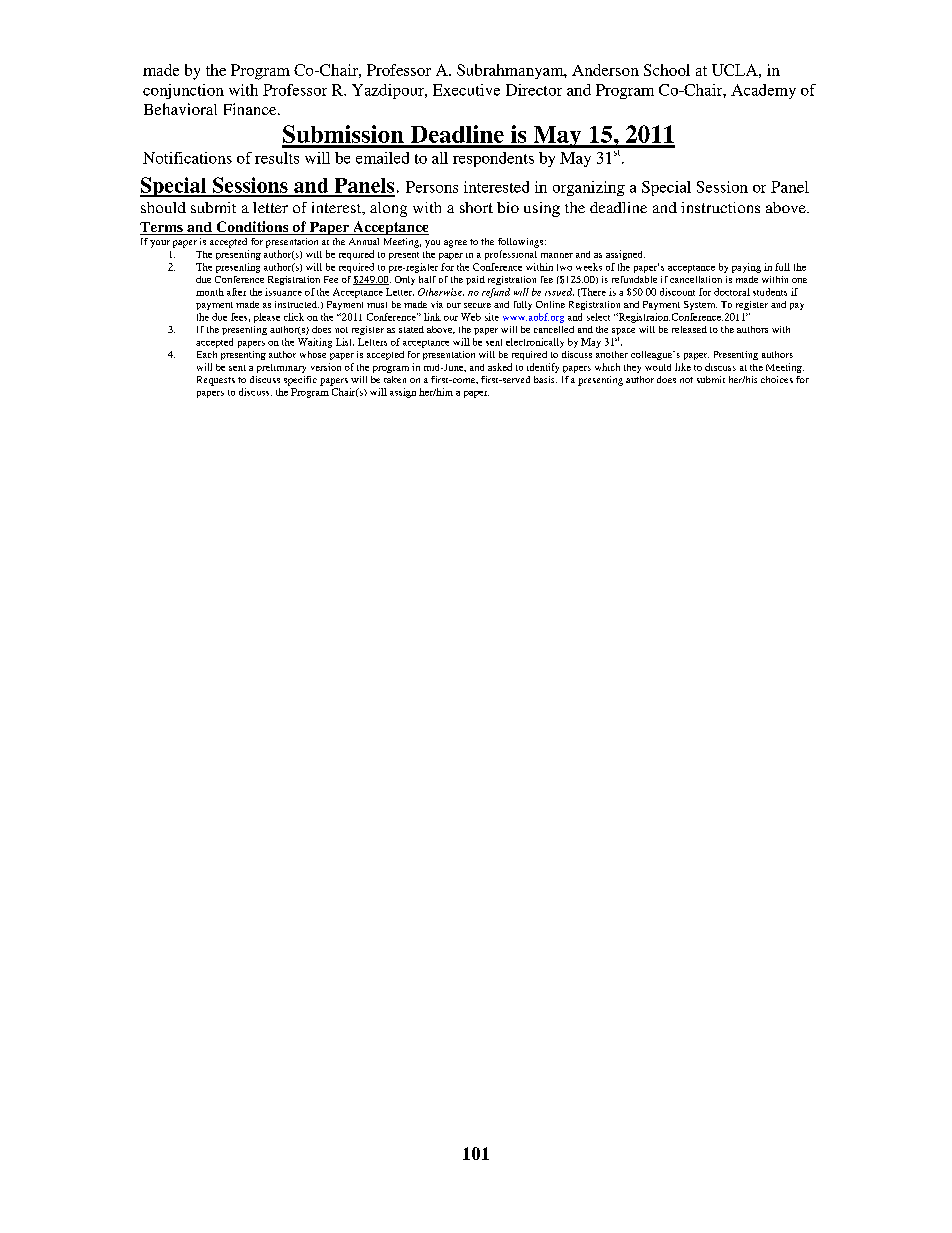 This document has width=952, height=1233. Describe the element at coordinates (720, 207) in the document. I see `instructions` at that location.
